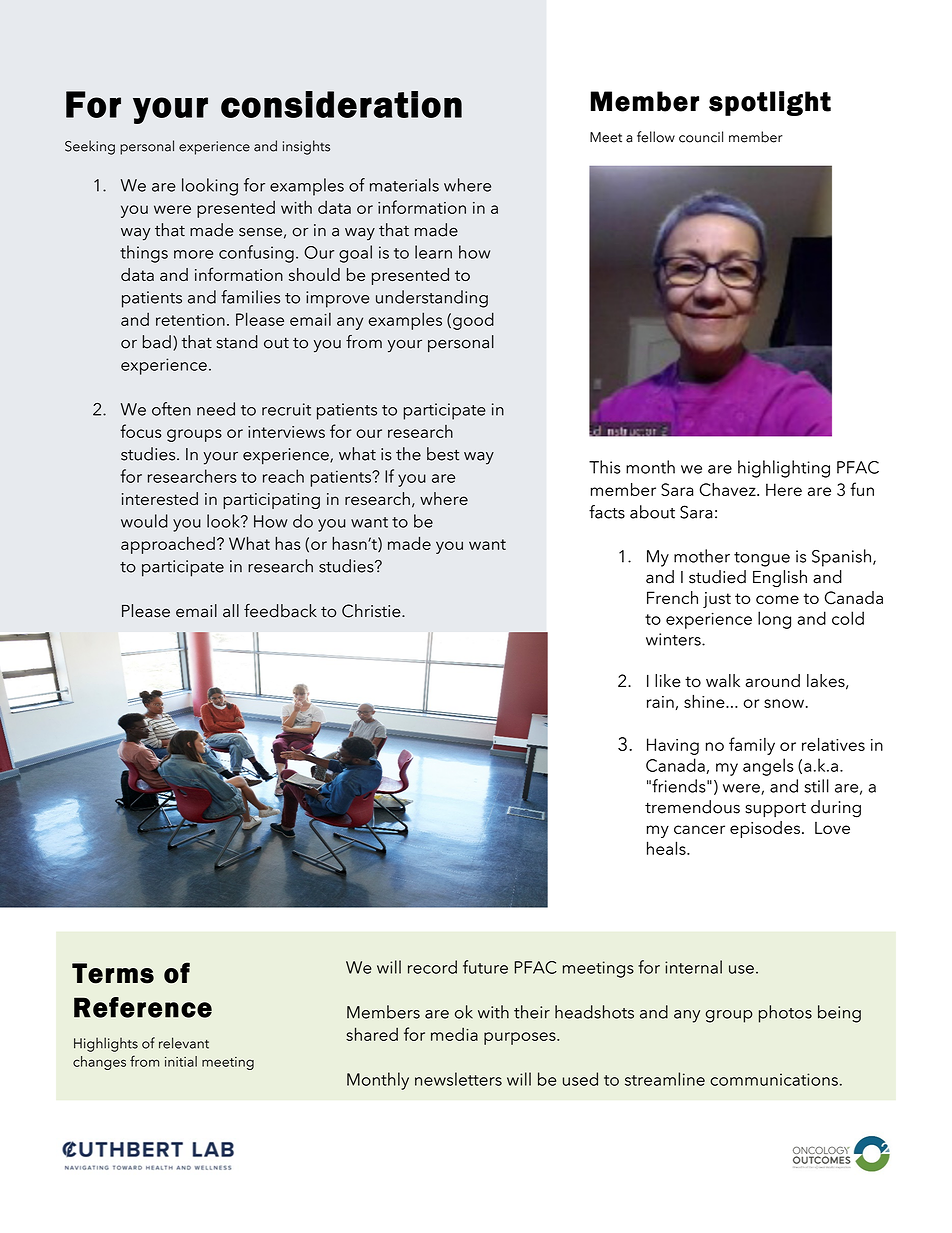 The image size is (952, 1233). Describe the element at coordinates (372, 611) in the image. I see `Christie` at that location.
